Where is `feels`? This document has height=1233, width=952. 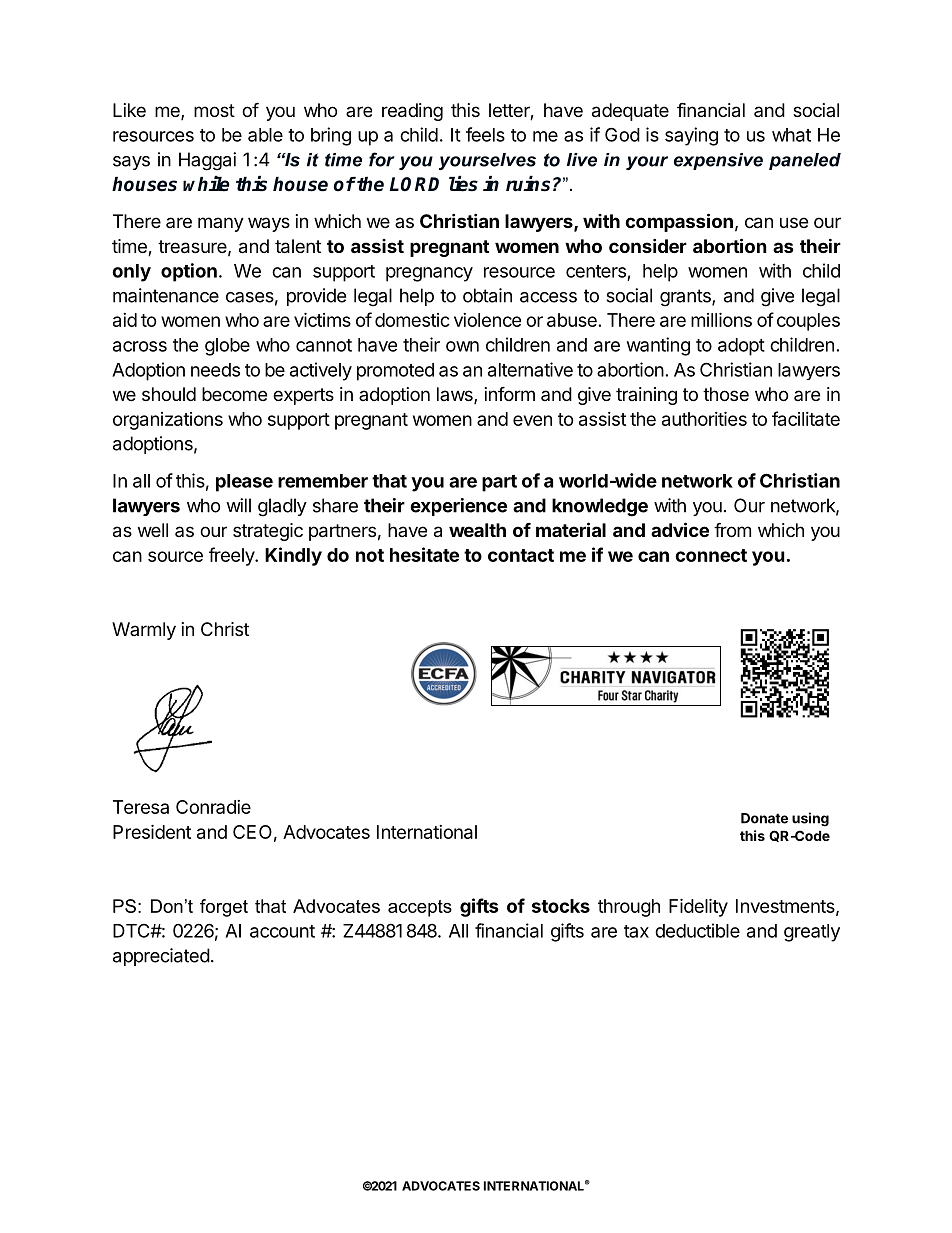 feels is located at coordinates (485, 134).
